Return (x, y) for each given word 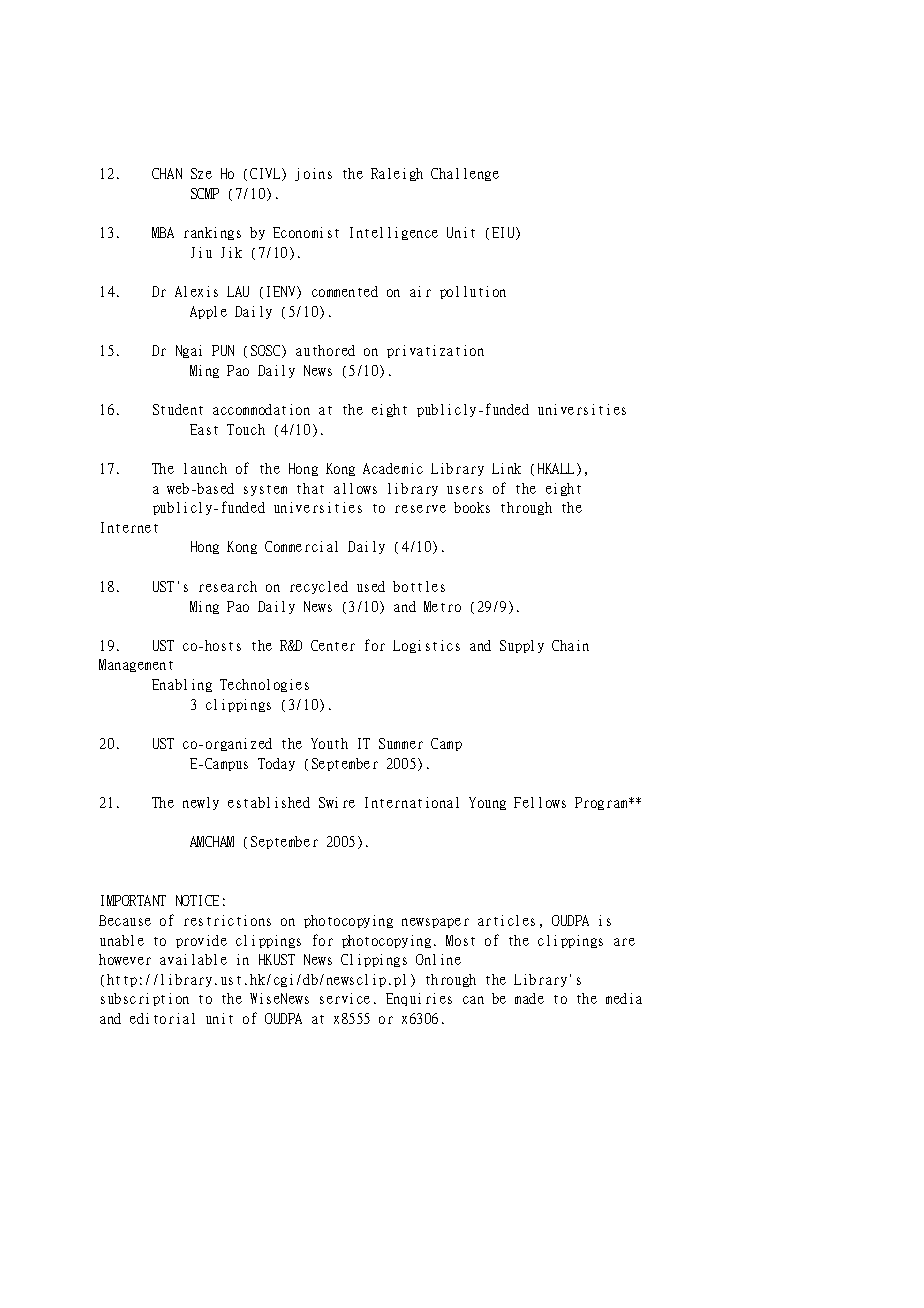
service (345, 998)
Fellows (540, 802)
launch (205, 468)
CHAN (167, 173)
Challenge (465, 174)
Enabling (182, 685)
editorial (162, 1018)
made (529, 998)
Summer (401, 743)
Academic (393, 468)
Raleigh (397, 174)
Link (506, 468)
